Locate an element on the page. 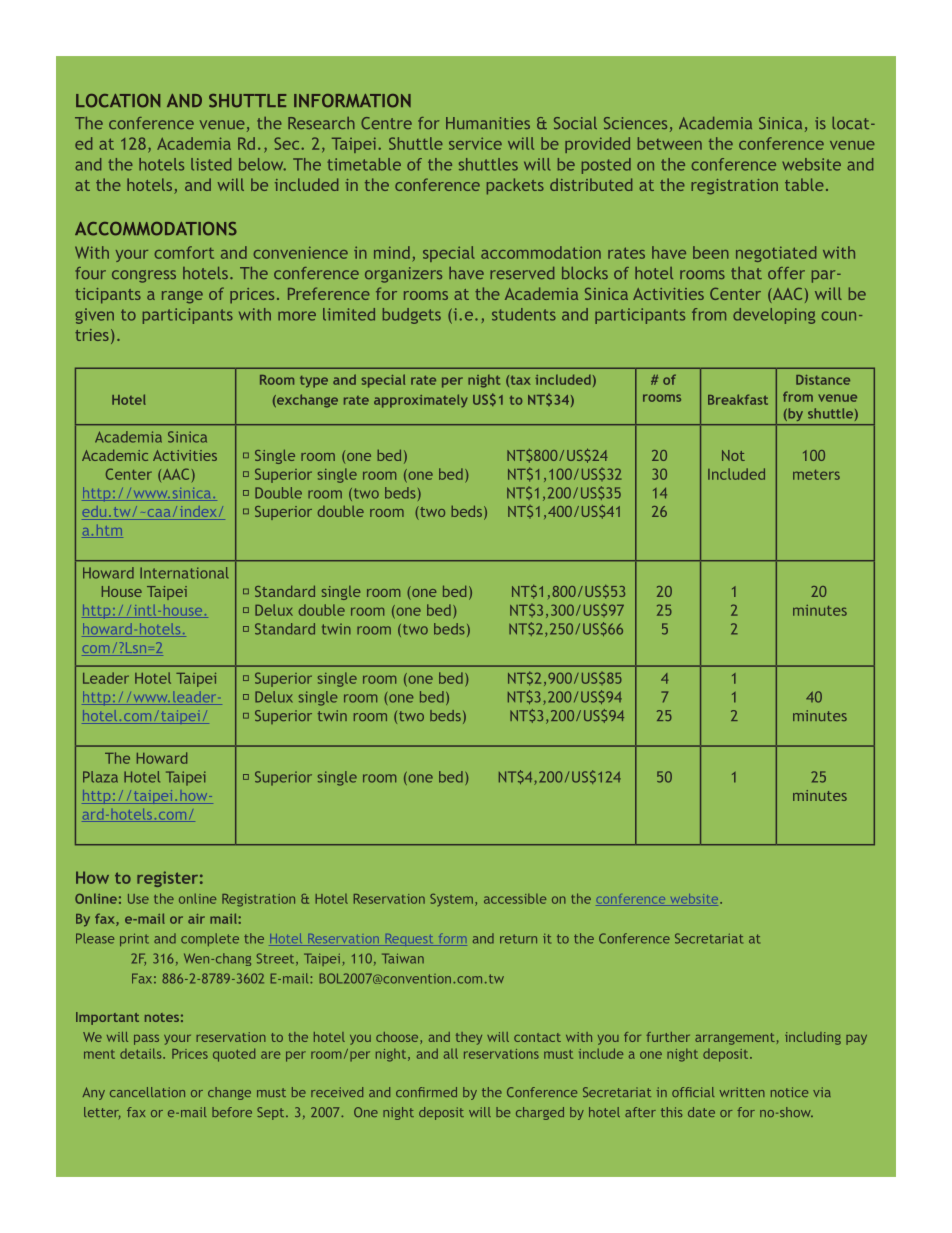 This document has height=1233, width=952. Plaza is located at coordinates (100, 777).
